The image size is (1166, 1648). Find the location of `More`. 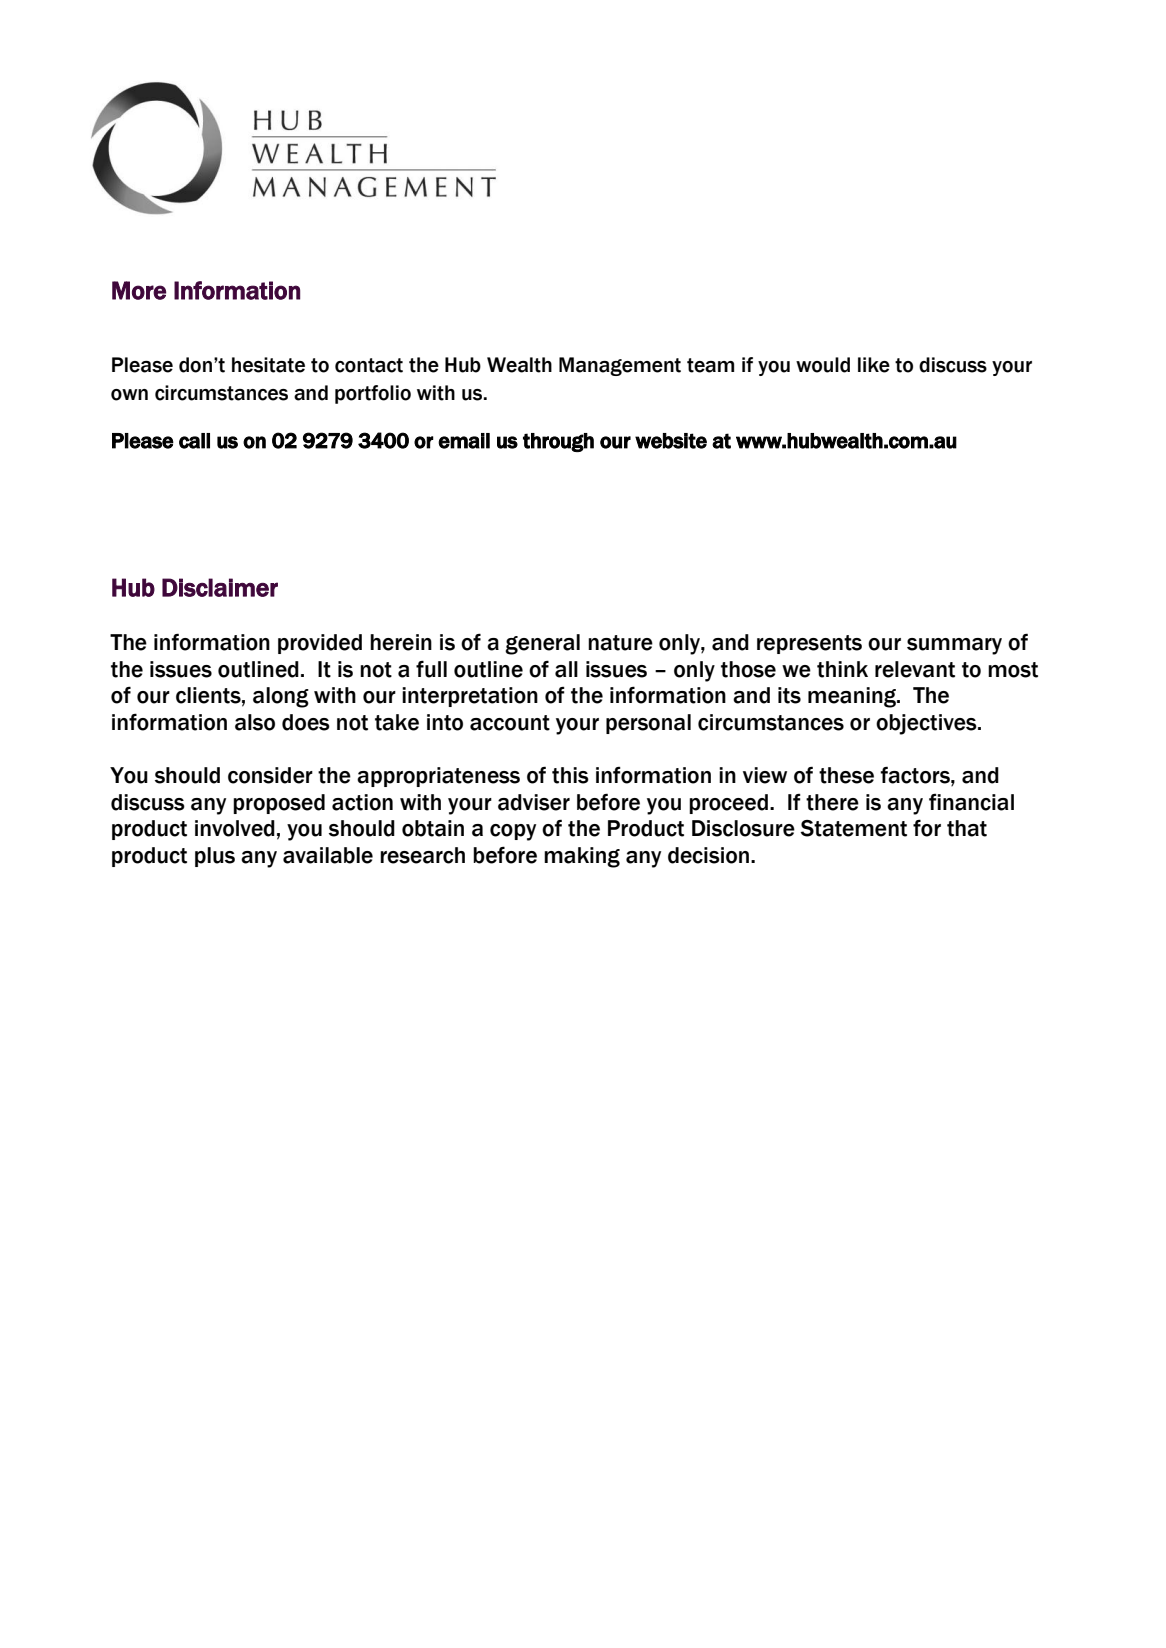

More is located at coordinates (139, 290).
